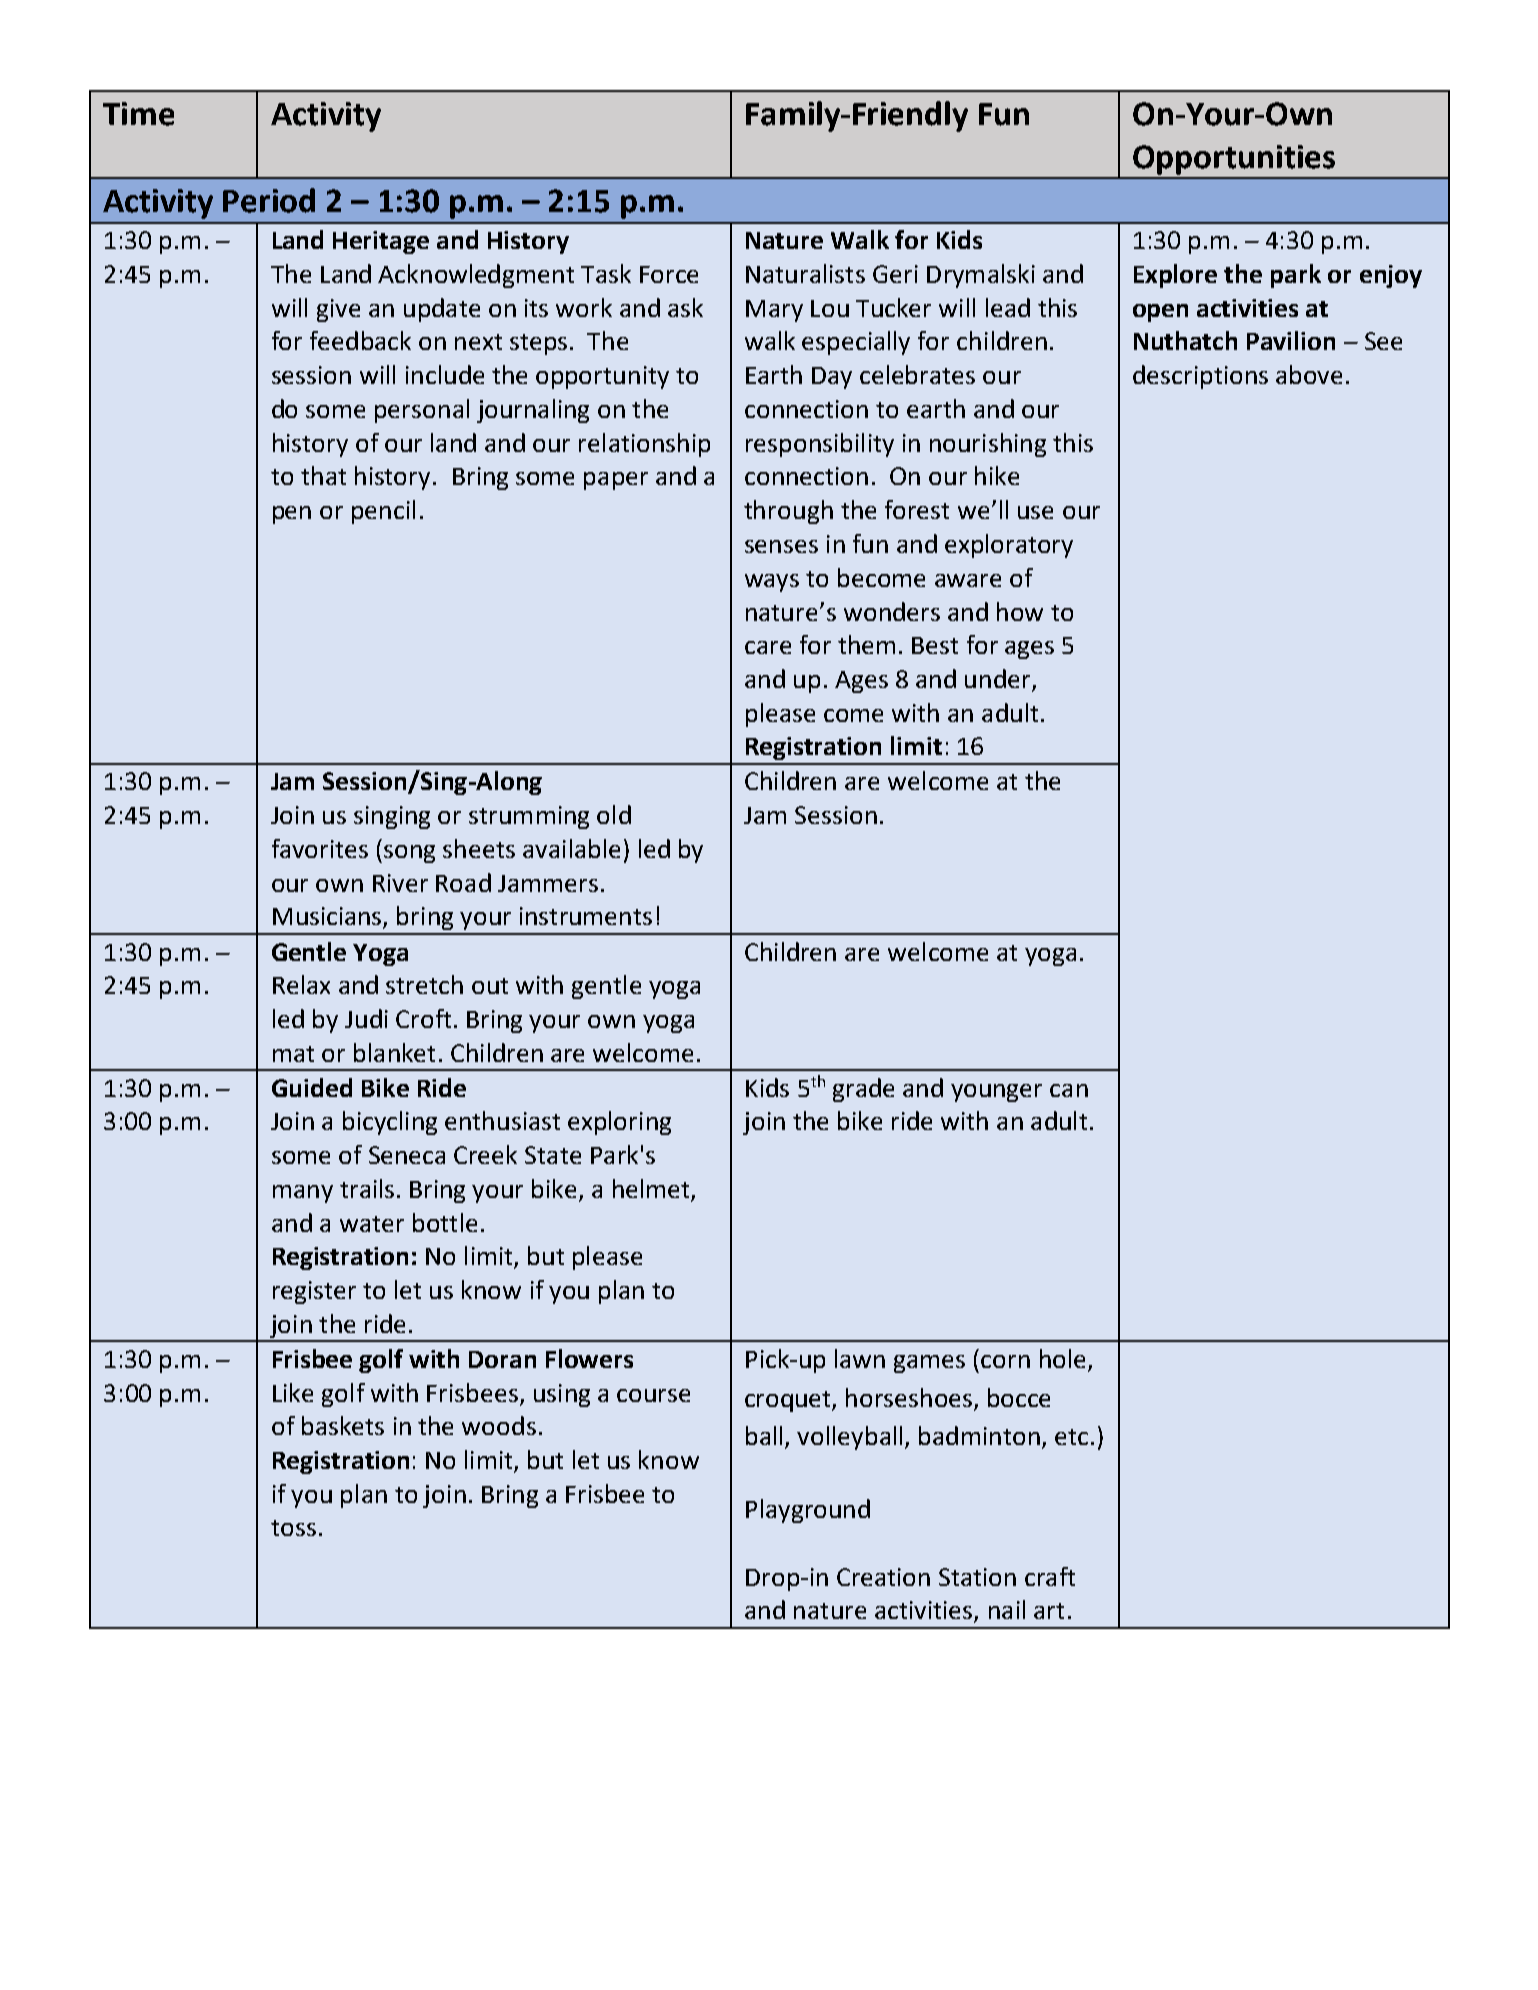 The height and width of the image is (1990, 1538). What do you see at coordinates (383, 512) in the image?
I see `pencil` at bounding box center [383, 512].
